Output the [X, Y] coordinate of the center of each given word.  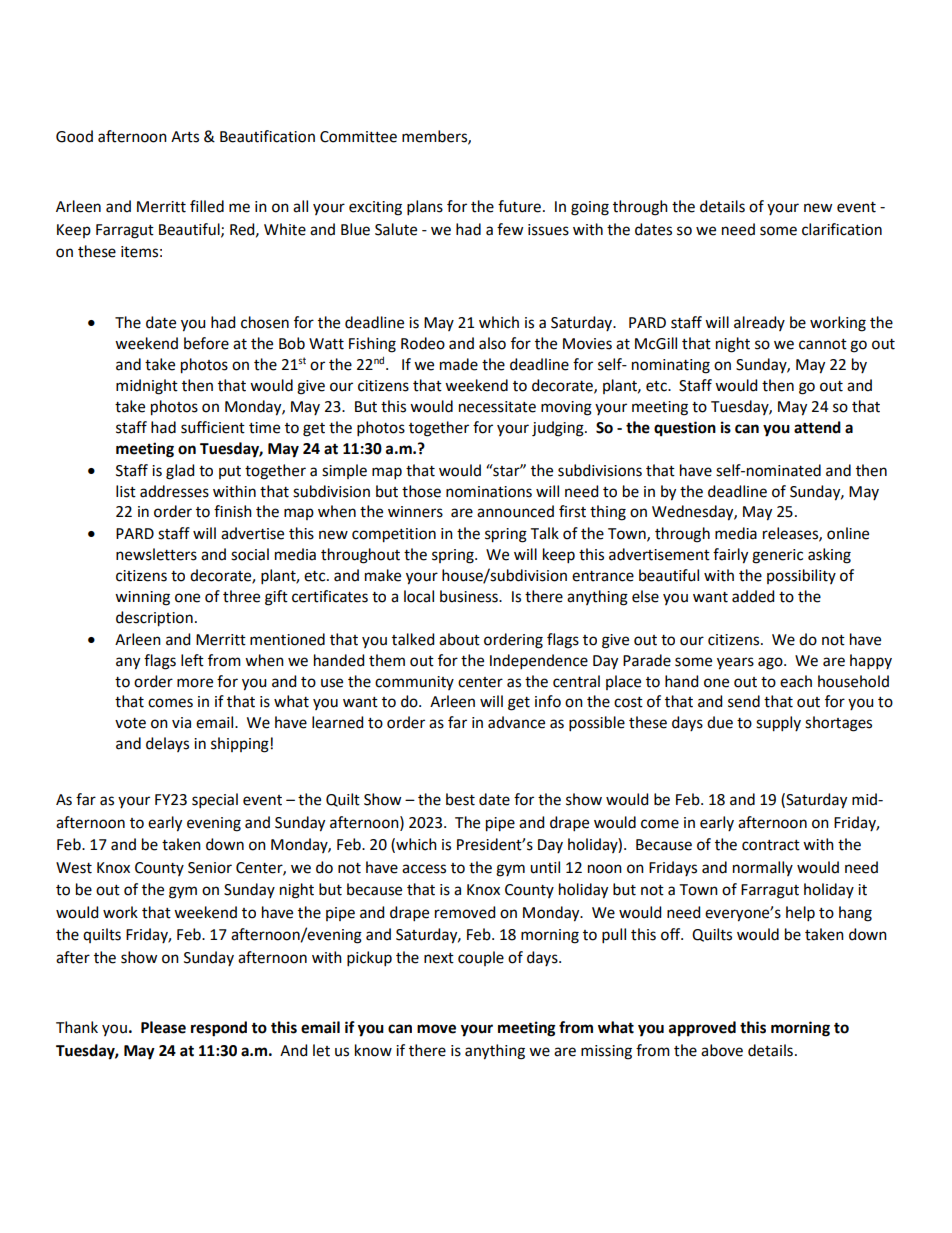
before [206, 343]
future [519, 206]
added [753, 596]
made [459, 364]
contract [771, 845]
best [460, 799]
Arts [185, 137]
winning [142, 598]
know [373, 1050]
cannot [823, 344]
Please [163, 1027]
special [215, 800]
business [470, 596]
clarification [842, 229]
